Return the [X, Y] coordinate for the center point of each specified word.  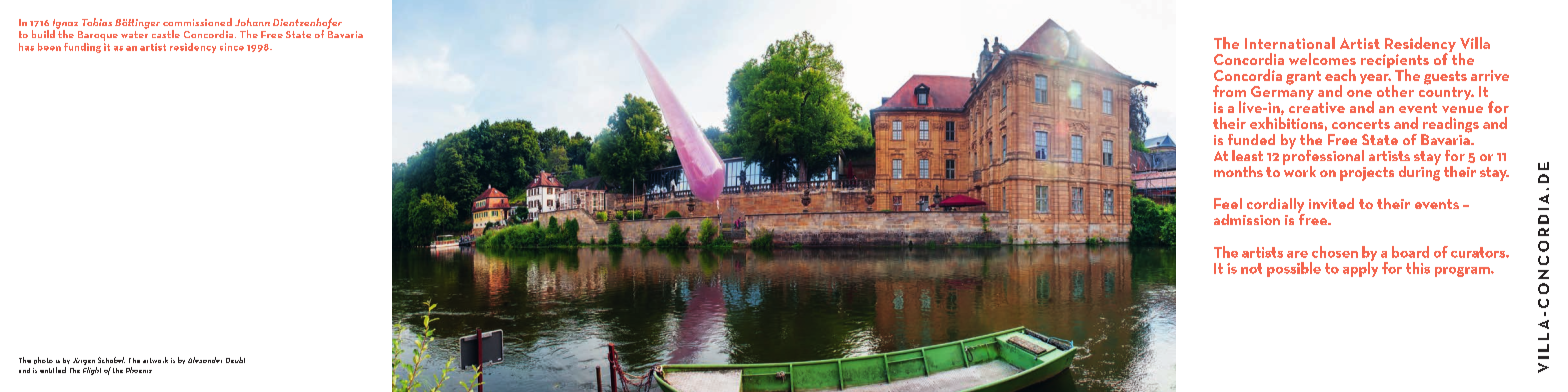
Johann [252, 22]
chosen [1335, 252]
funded [1251, 139]
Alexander [205, 360]
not [1251, 268]
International [1290, 43]
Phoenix [139, 370]
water [134, 34]
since [232, 47]
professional [1323, 157]
